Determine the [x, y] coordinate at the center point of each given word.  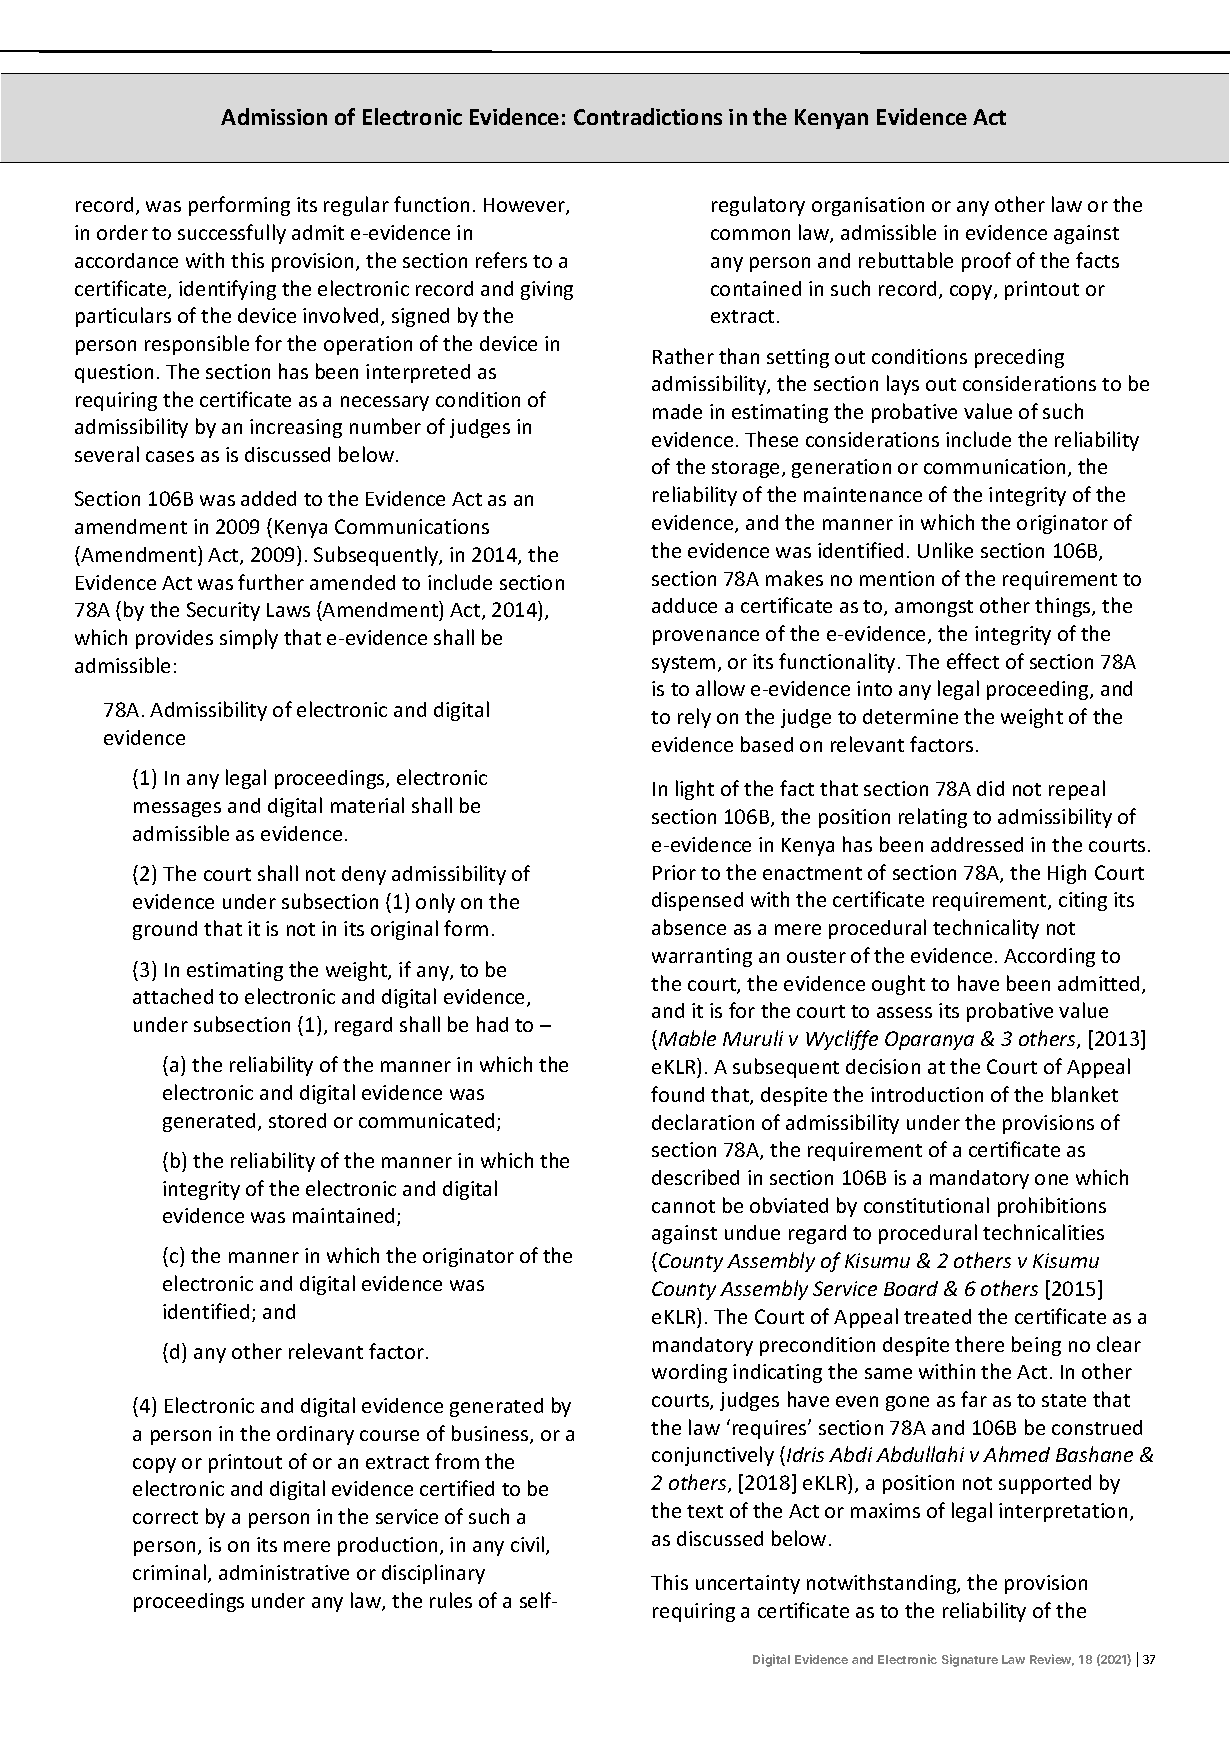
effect [973, 661]
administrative [284, 1572]
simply [249, 639]
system [683, 664]
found [677, 1094]
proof [986, 262]
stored [297, 1120]
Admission [274, 116]
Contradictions [648, 116]
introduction [927, 1094]
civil [529, 1545]
